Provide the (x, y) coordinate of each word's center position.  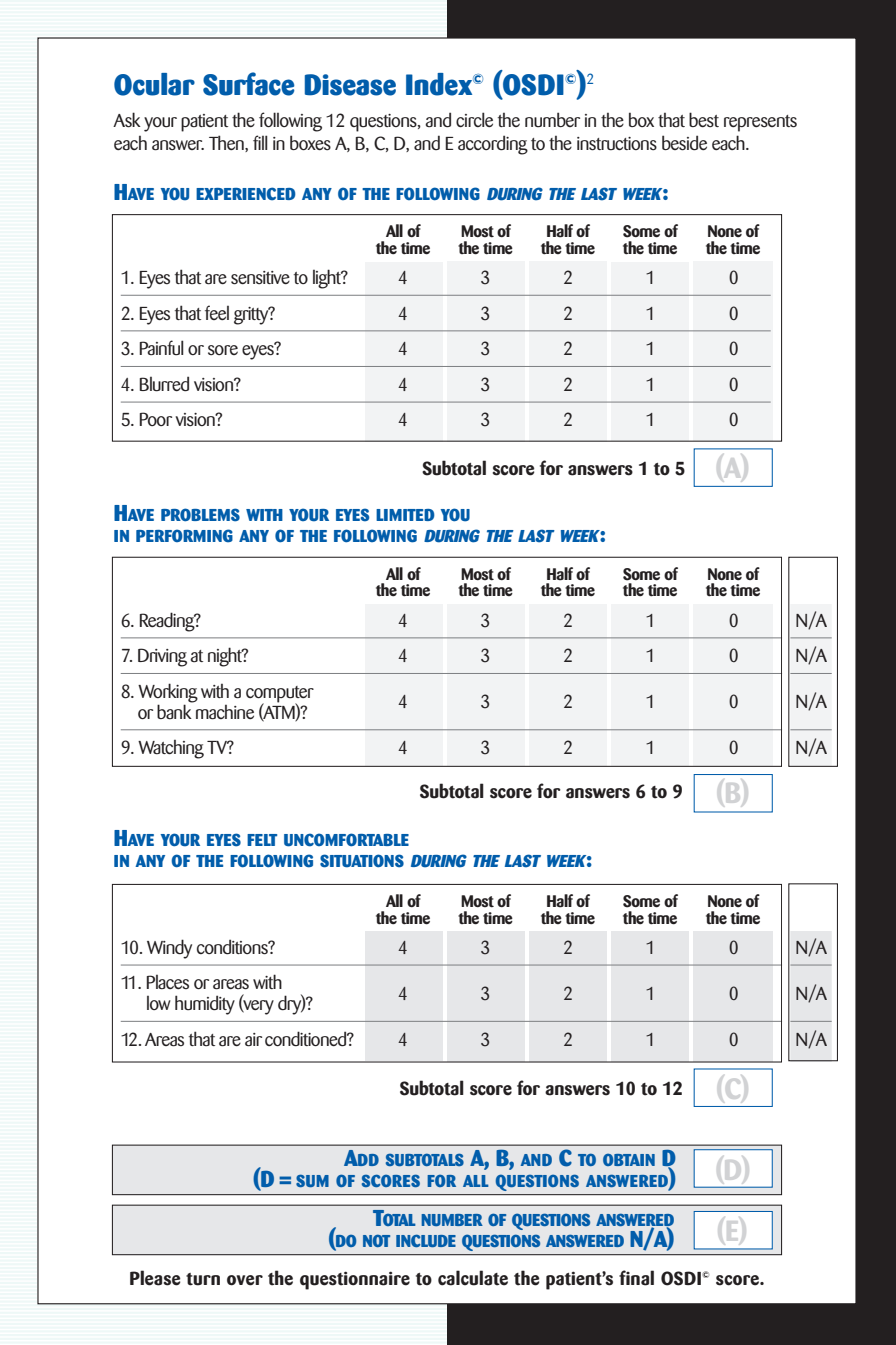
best (704, 120)
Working (168, 694)
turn (203, 1279)
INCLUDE (426, 1240)
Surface (249, 84)
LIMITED (405, 515)
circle (474, 119)
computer (280, 695)
